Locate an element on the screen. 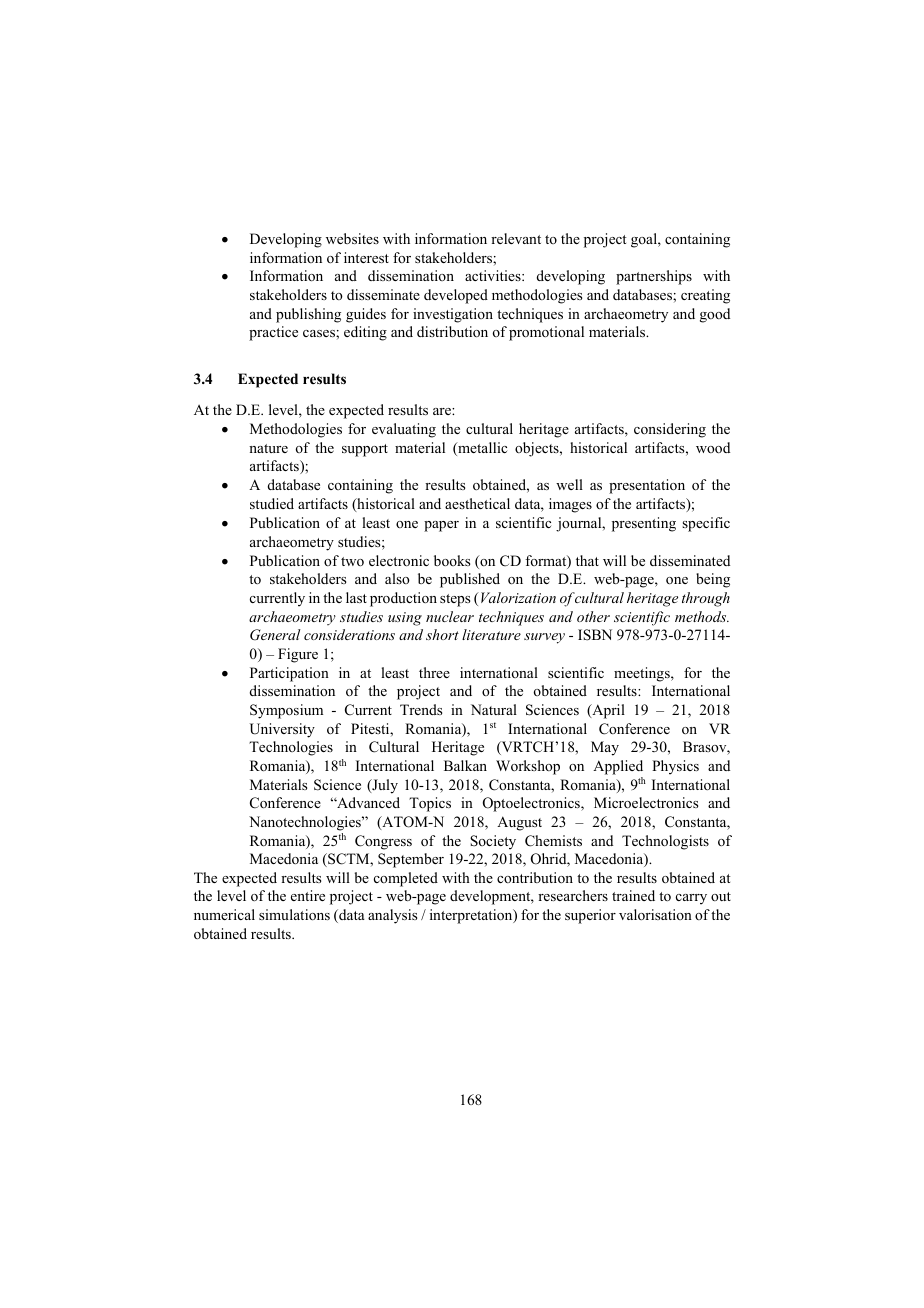  metallic is located at coordinates (481, 449).
